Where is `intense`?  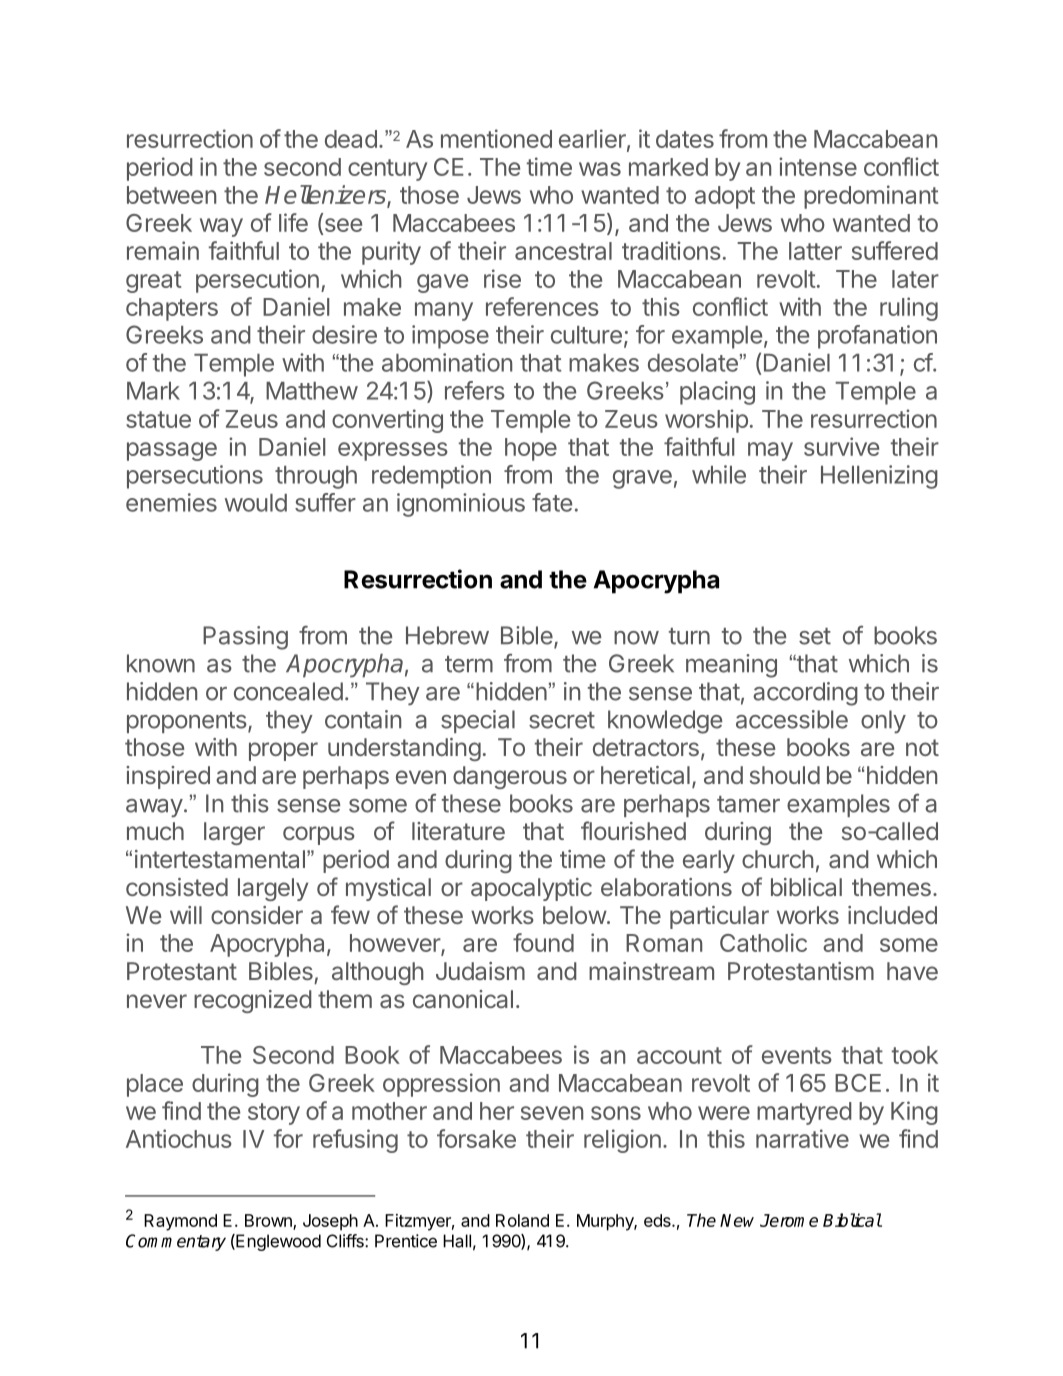
intense is located at coordinates (818, 166).
